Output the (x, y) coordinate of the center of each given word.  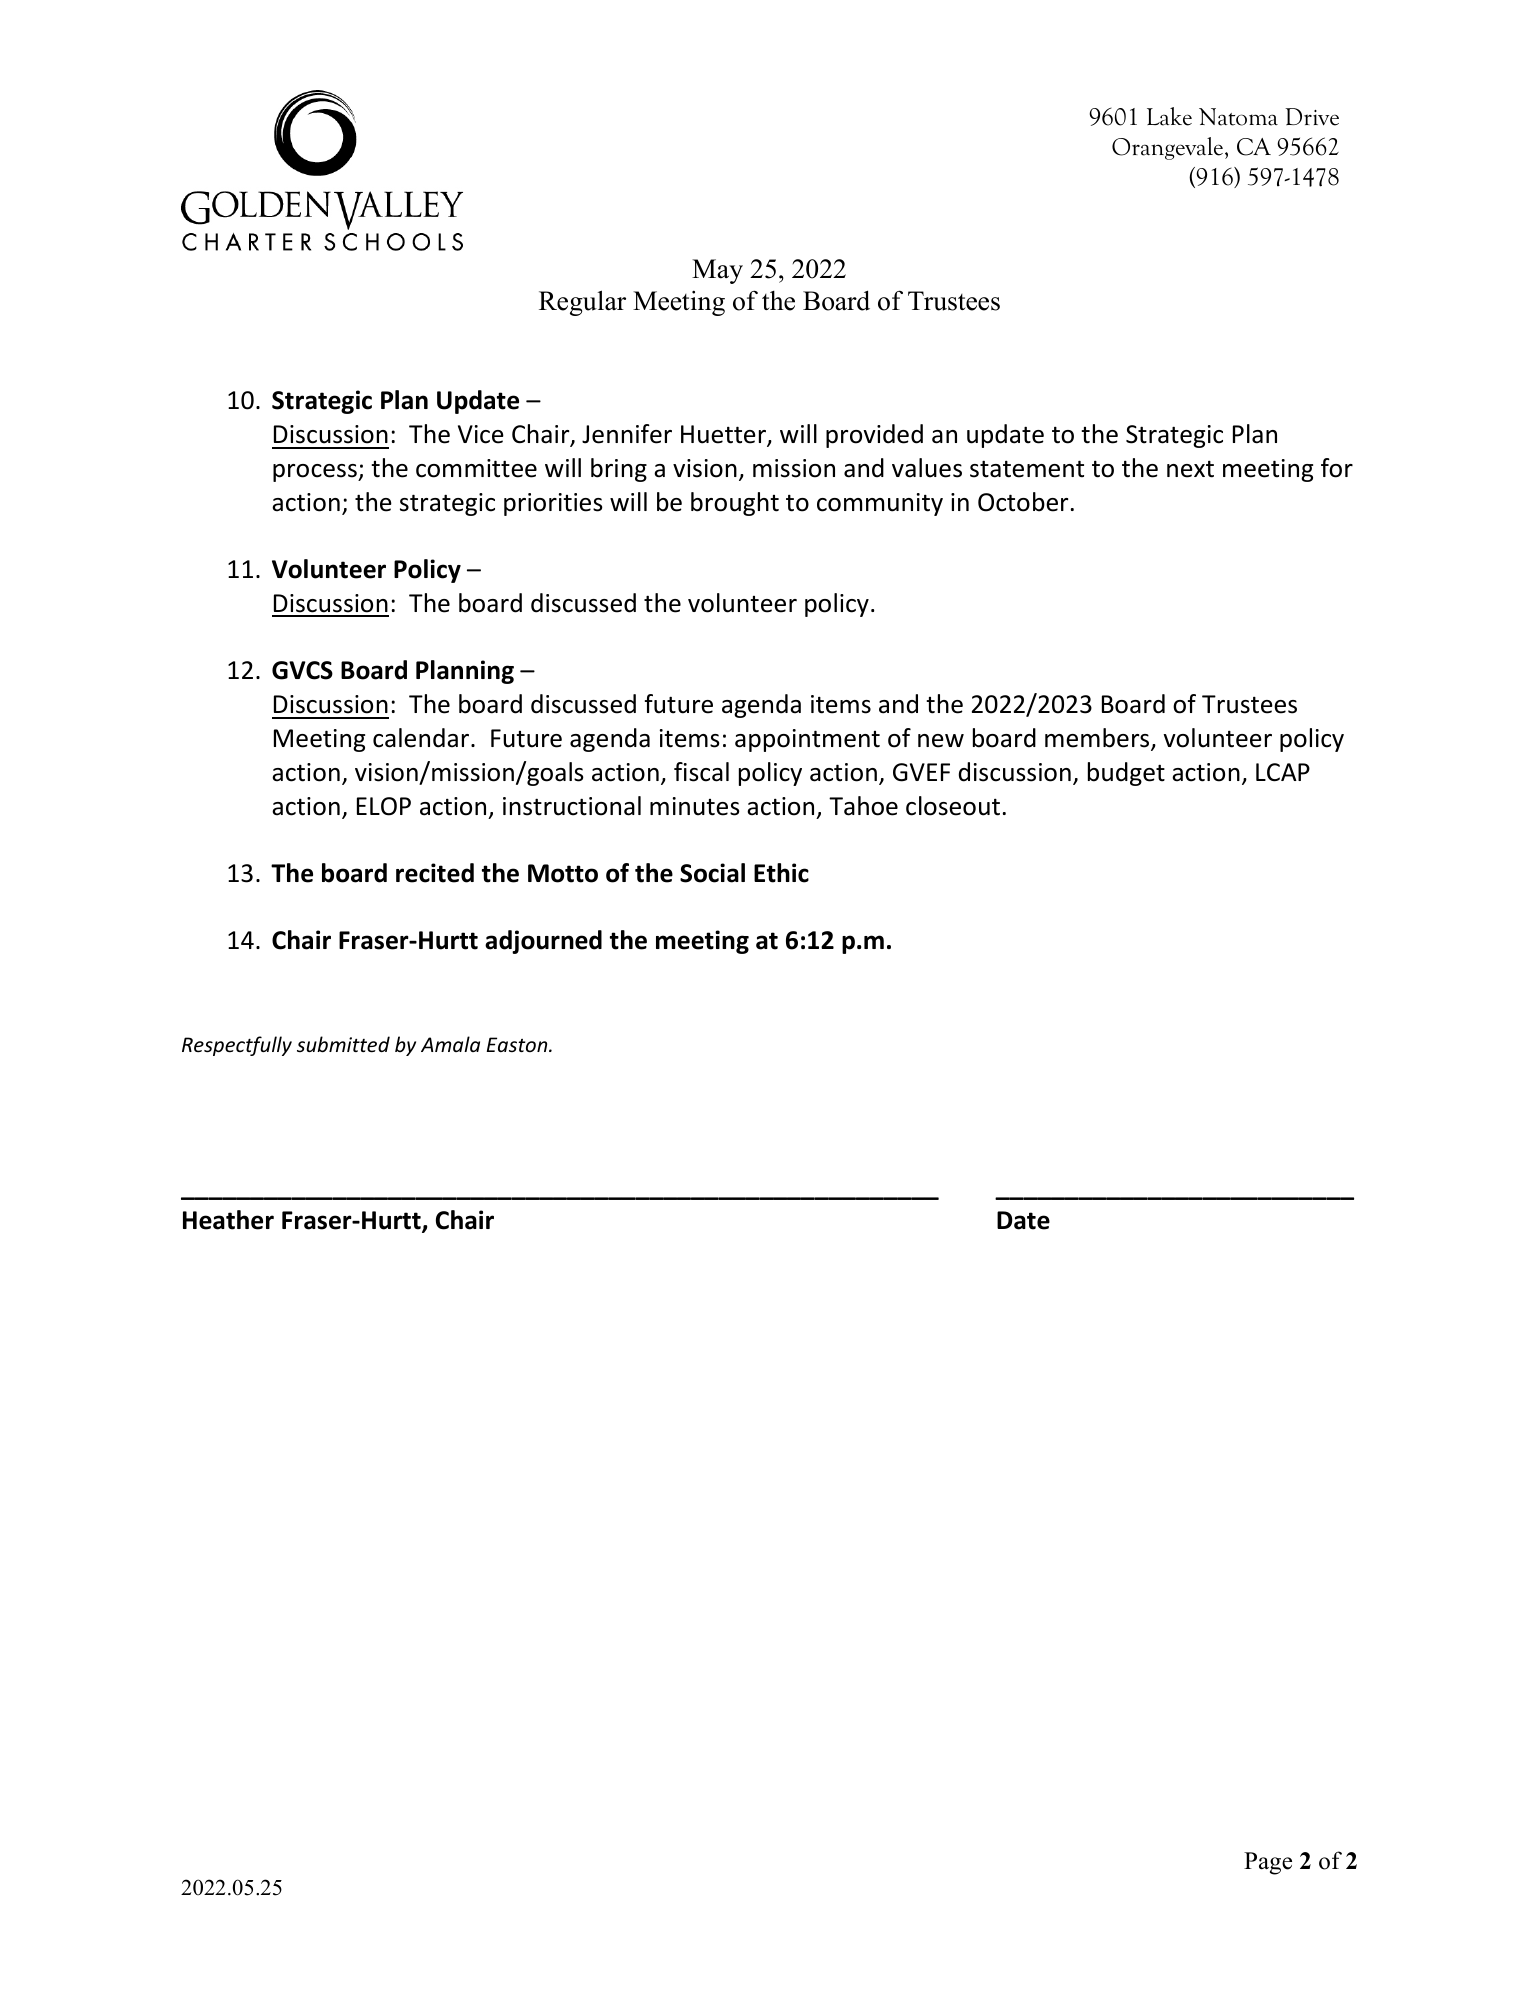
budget (1126, 774)
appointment (807, 740)
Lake (1169, 116)
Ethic (781, 873)
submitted (343, 1044)
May (717, 271)
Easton (518, 1045)
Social (712, 873)
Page (1268, 1863)
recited (435, 873)
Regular (582, 303)
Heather (228, 1220)
